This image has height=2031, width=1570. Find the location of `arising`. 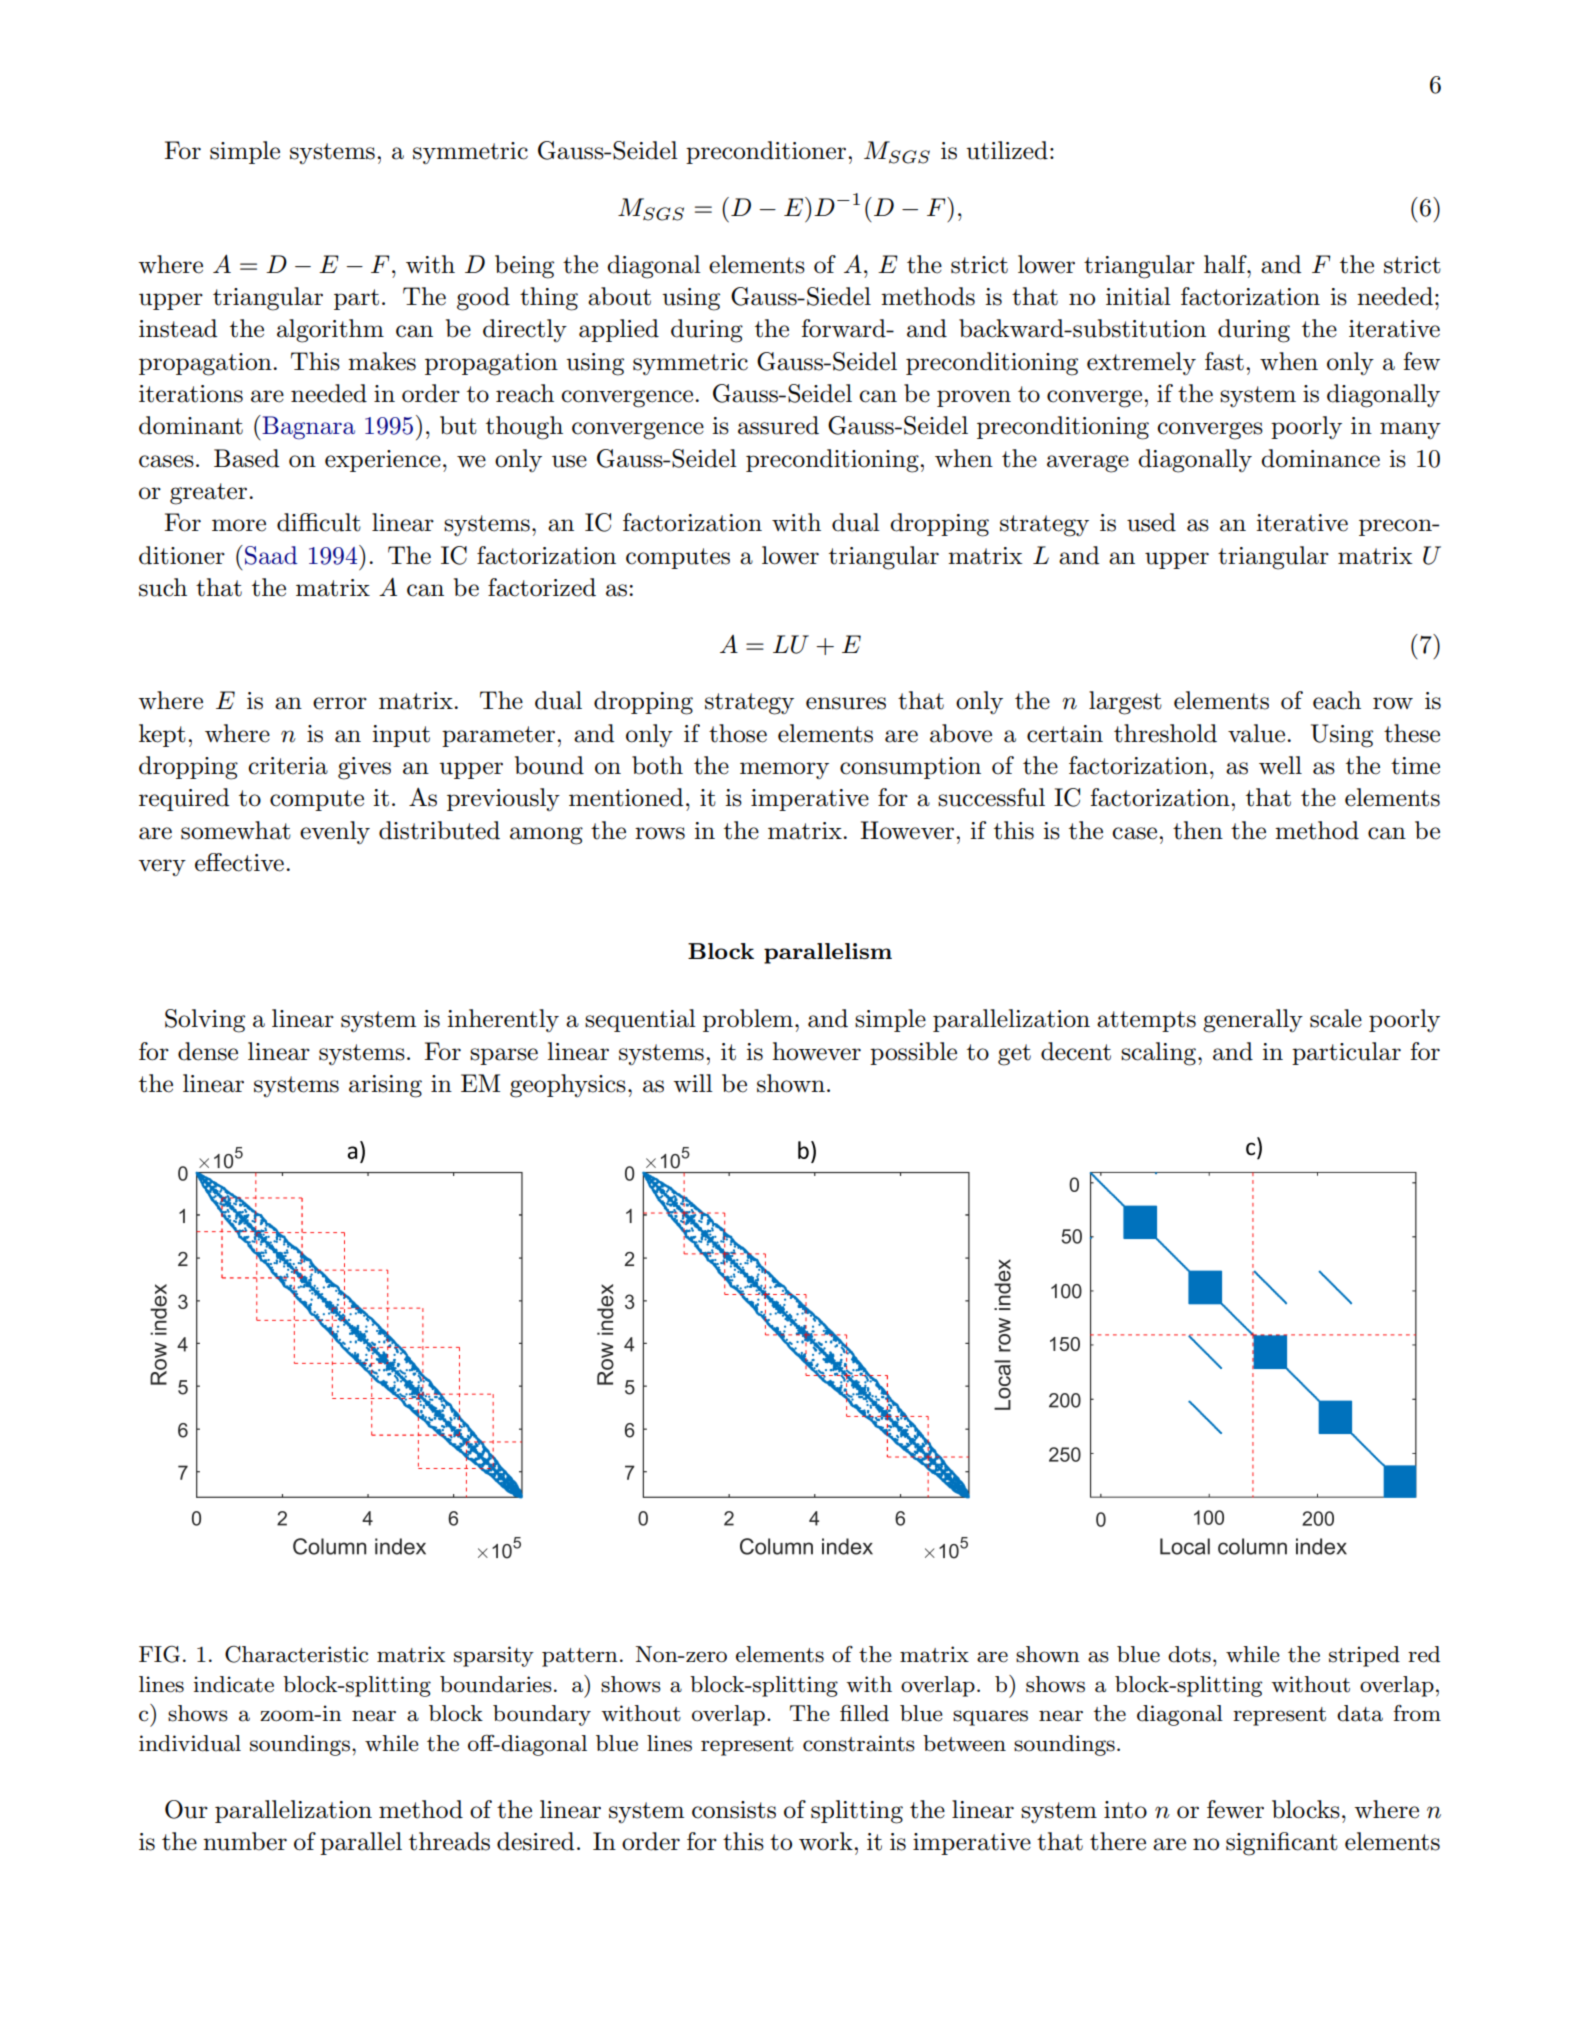

arising is located at coordinates (385, 1086).
